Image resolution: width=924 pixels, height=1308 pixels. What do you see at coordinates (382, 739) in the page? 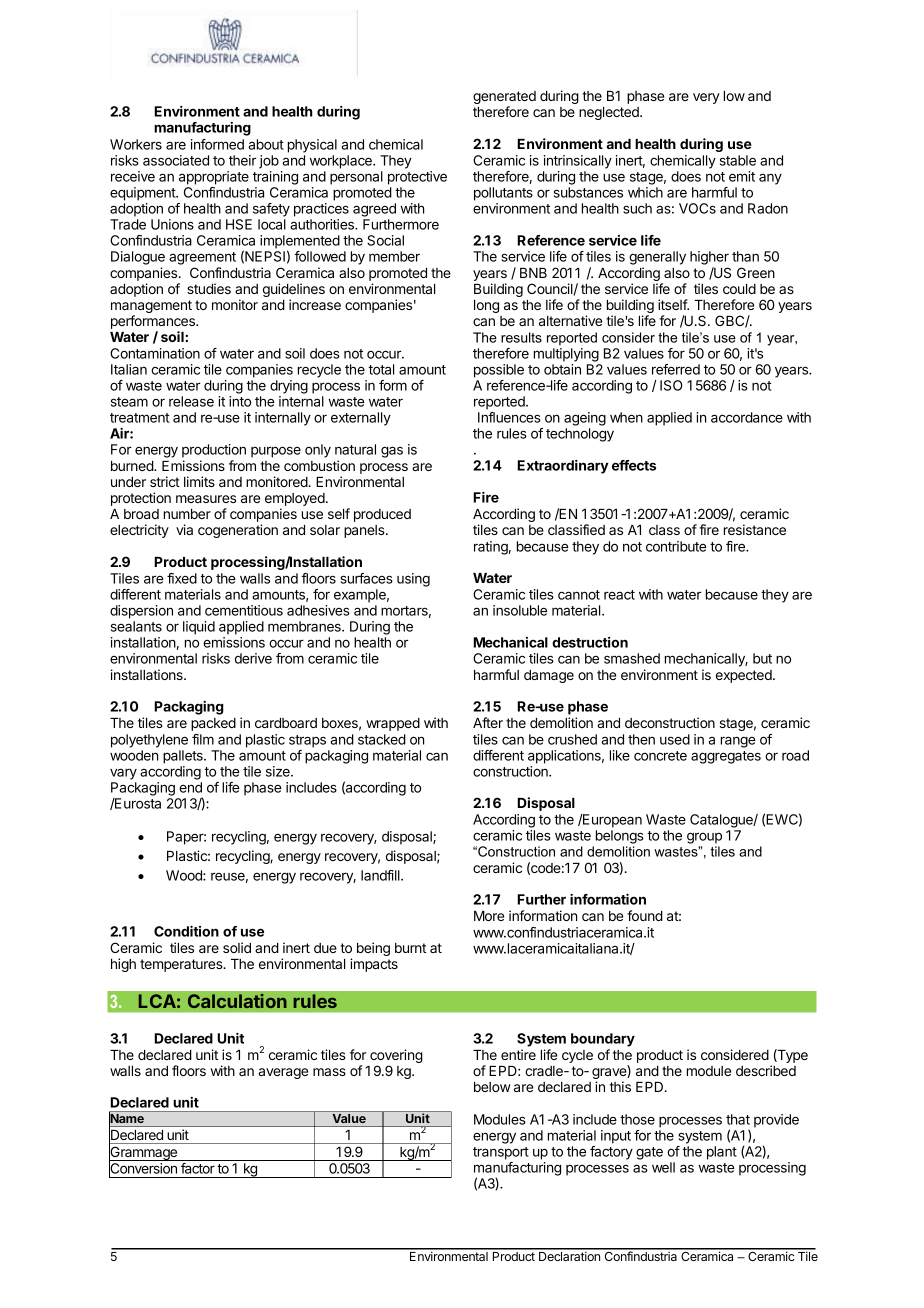
I see `stacked` at bounding box center [382, 739].
